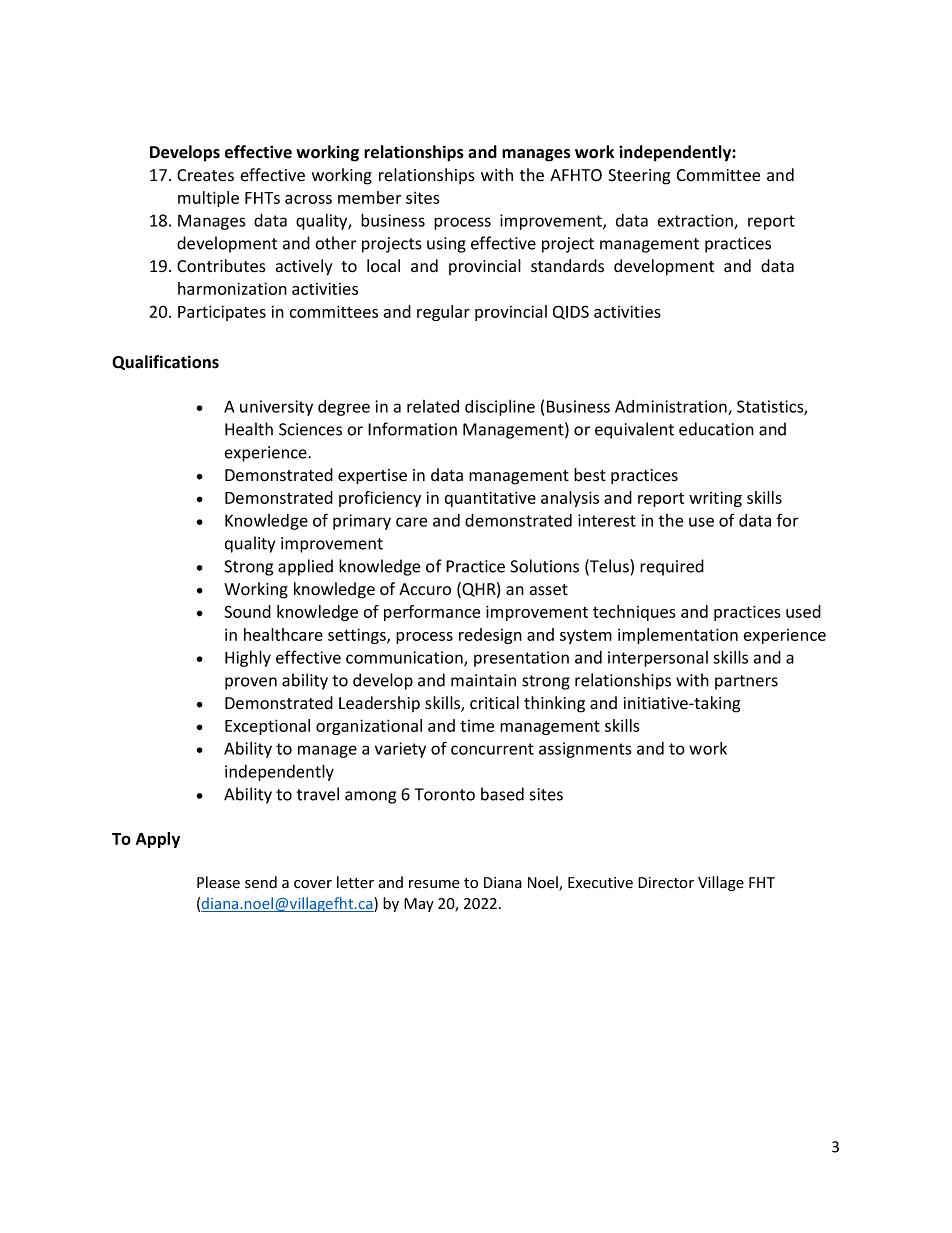  What do you see at coordinates (446, 245) in the page?
I see `using` at bounding box center [446, 245].
